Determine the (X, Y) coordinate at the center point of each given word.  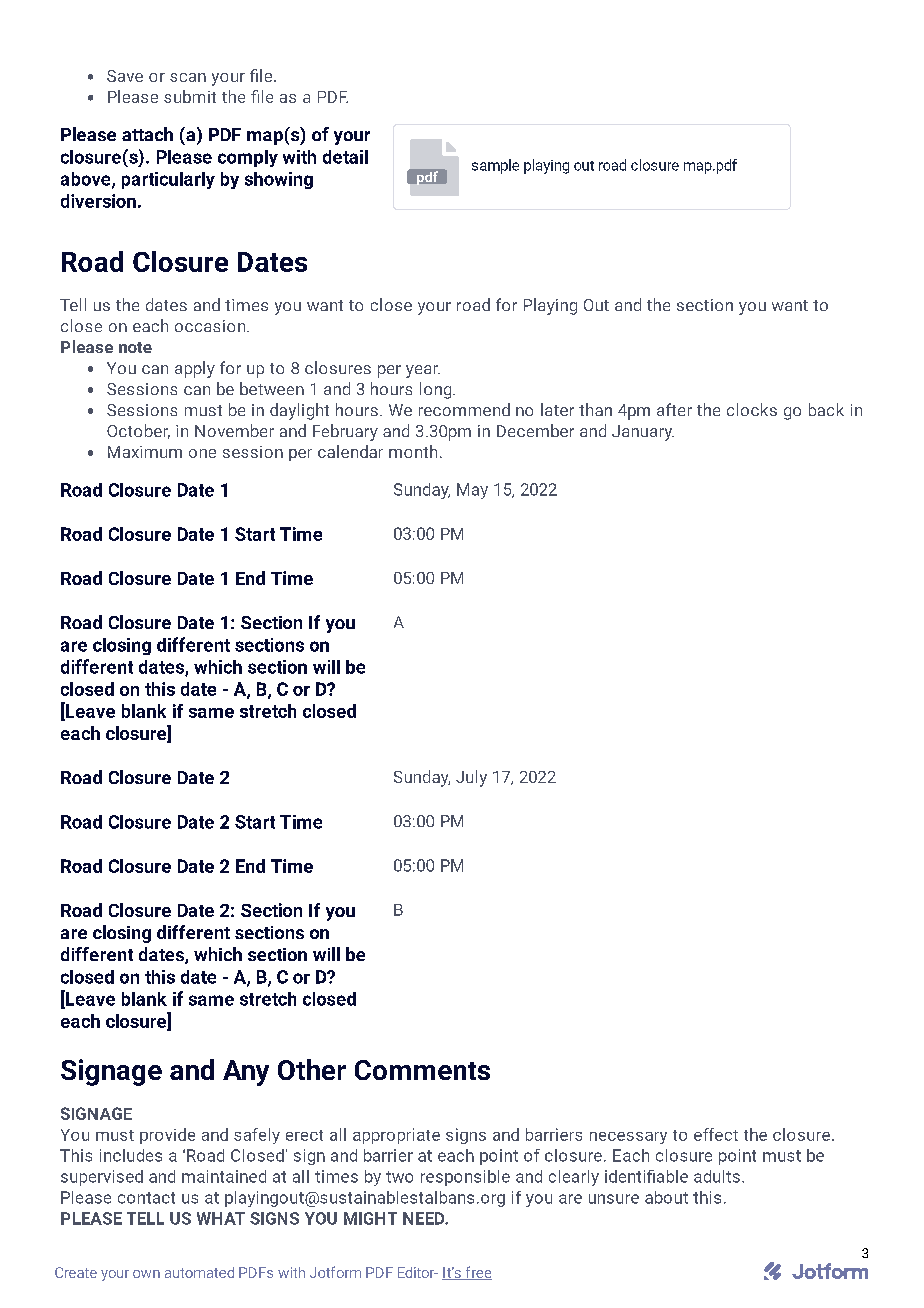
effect (716, 1134)
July (471, 778)
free (477, 1273)
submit (190, 96)
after (674, 409)
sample (495, 166)
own (146, 1274)
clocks (752, 409)
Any (246, 1073)
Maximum (145, 452)
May (472, 491)
